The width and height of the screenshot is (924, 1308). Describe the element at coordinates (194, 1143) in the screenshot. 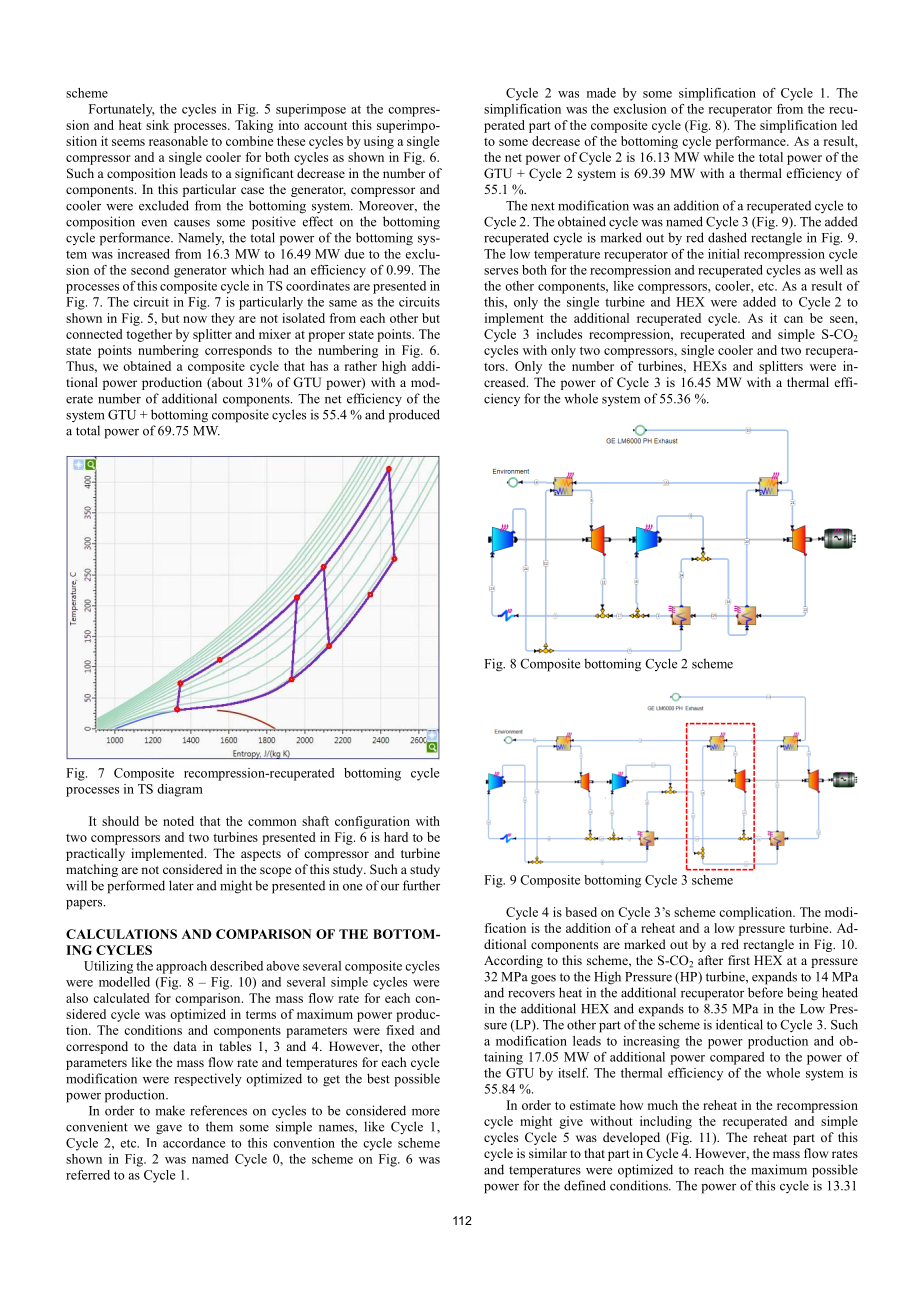

I see `accordance` at that location.
